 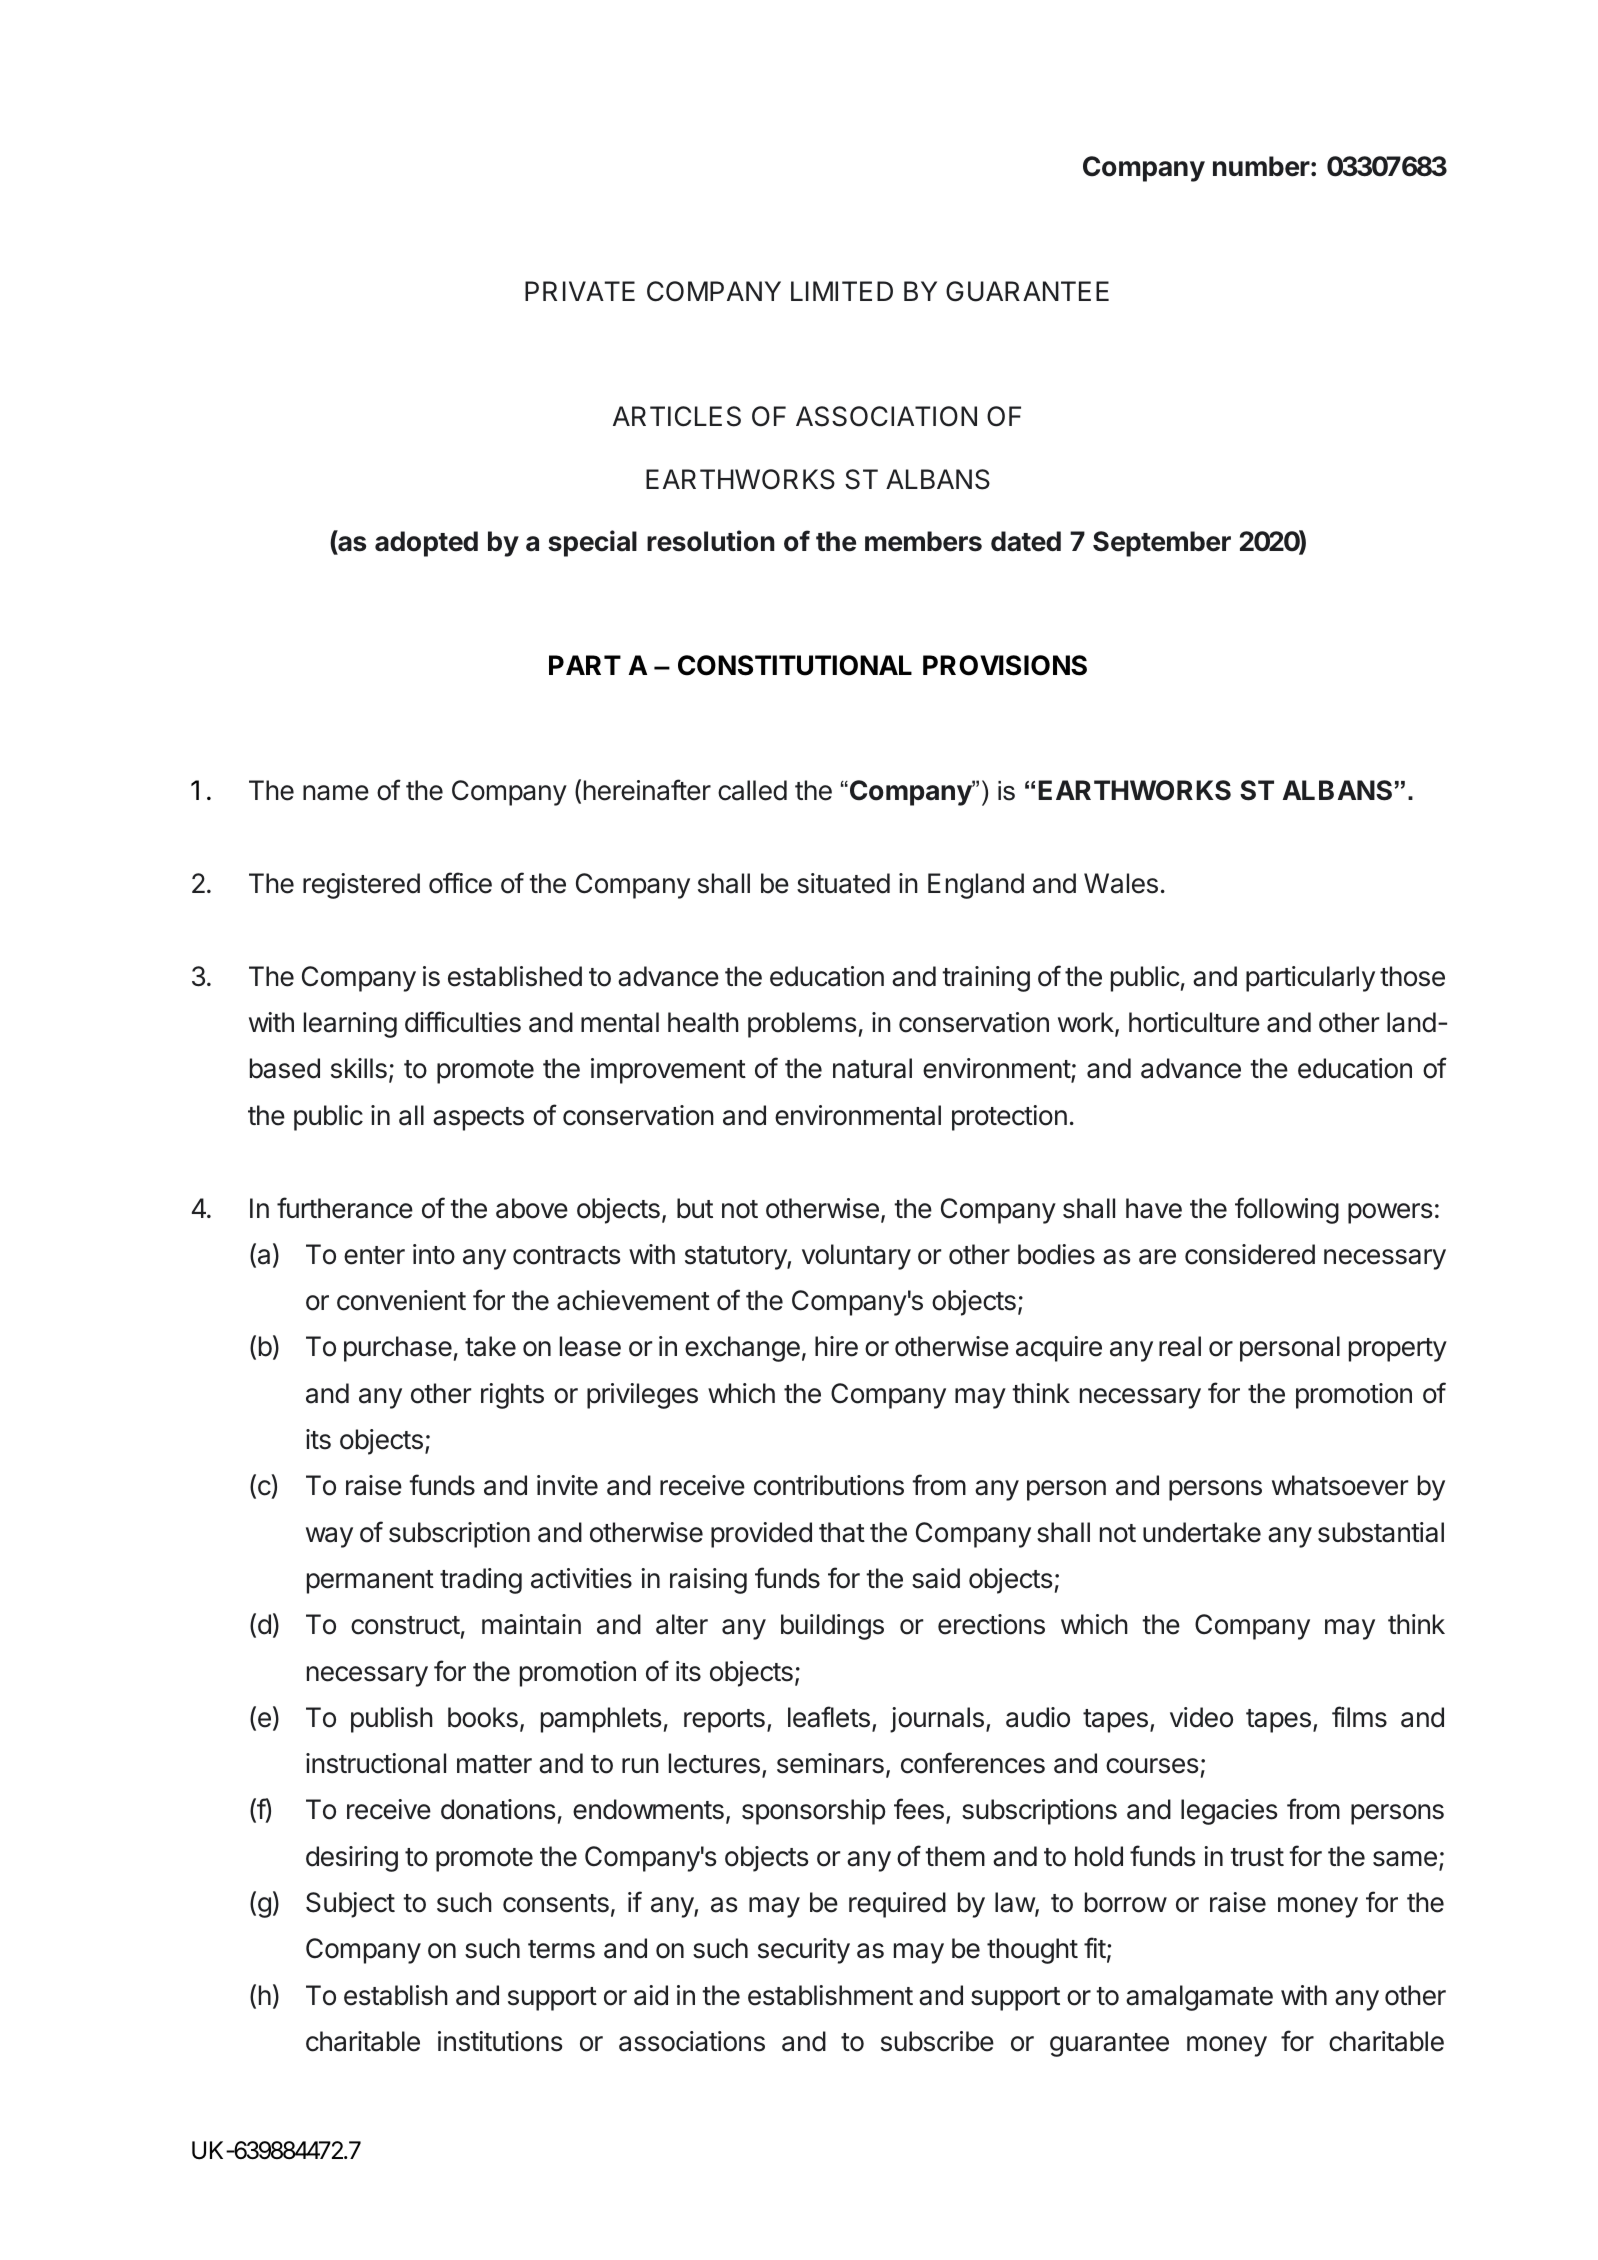 What do you see at coordinates (460, 883) in the document?
I see `office` at bounding box center [460, 883].
